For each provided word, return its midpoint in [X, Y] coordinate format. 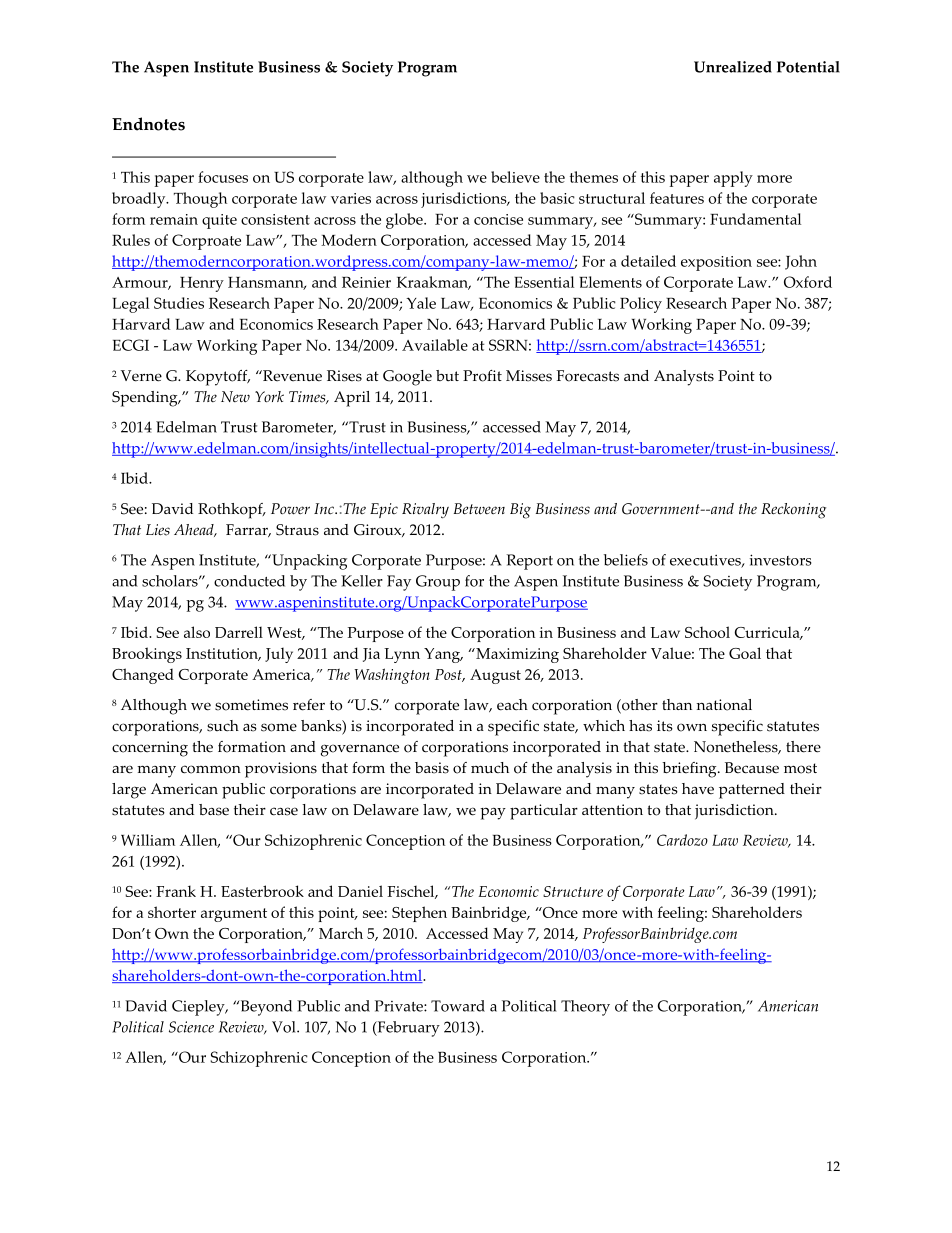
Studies [179, 303]
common [211, 769]
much [490, 768]
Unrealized [733, 67]
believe [515, 177]
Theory [585, 1008]
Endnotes [148, 124]
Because [752, 768]
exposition [716, 263]
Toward [458, 1006]
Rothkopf [231, 511]
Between [479, 509]
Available [435, 345]
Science [191, 1027]
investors [781, 560]
